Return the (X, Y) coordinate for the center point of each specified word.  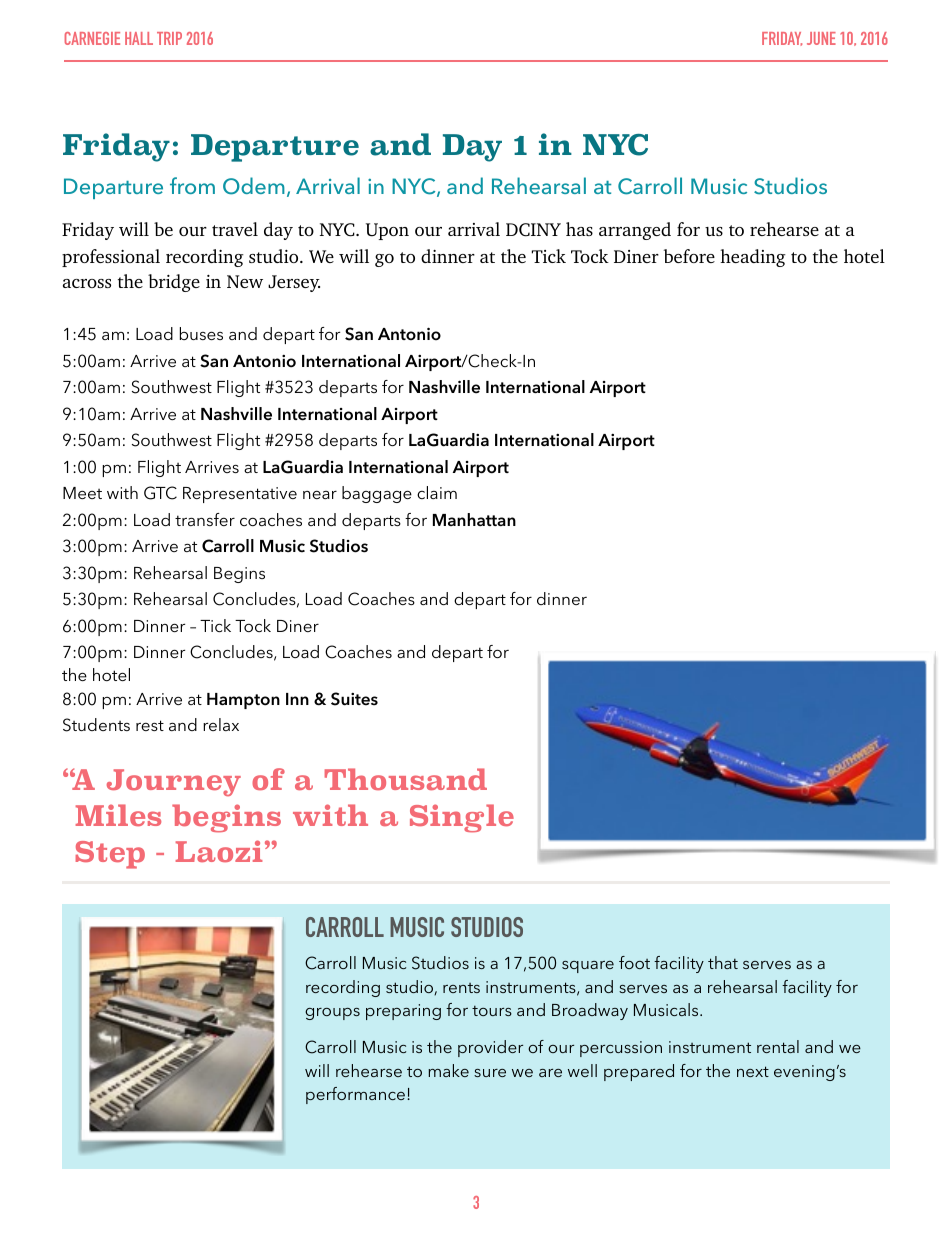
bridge (174, 283)
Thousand (406, 779)
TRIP (169, 38)
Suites (354, 699)
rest (150, 725)
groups (332, 1014)
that (723, 962)
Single (462, 818)
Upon (387, 231)
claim (437, 492)
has (579, 229)
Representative (240, 495)
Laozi (219, 851)
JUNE (821, 38)
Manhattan (474, 519)
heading (753, 258)
